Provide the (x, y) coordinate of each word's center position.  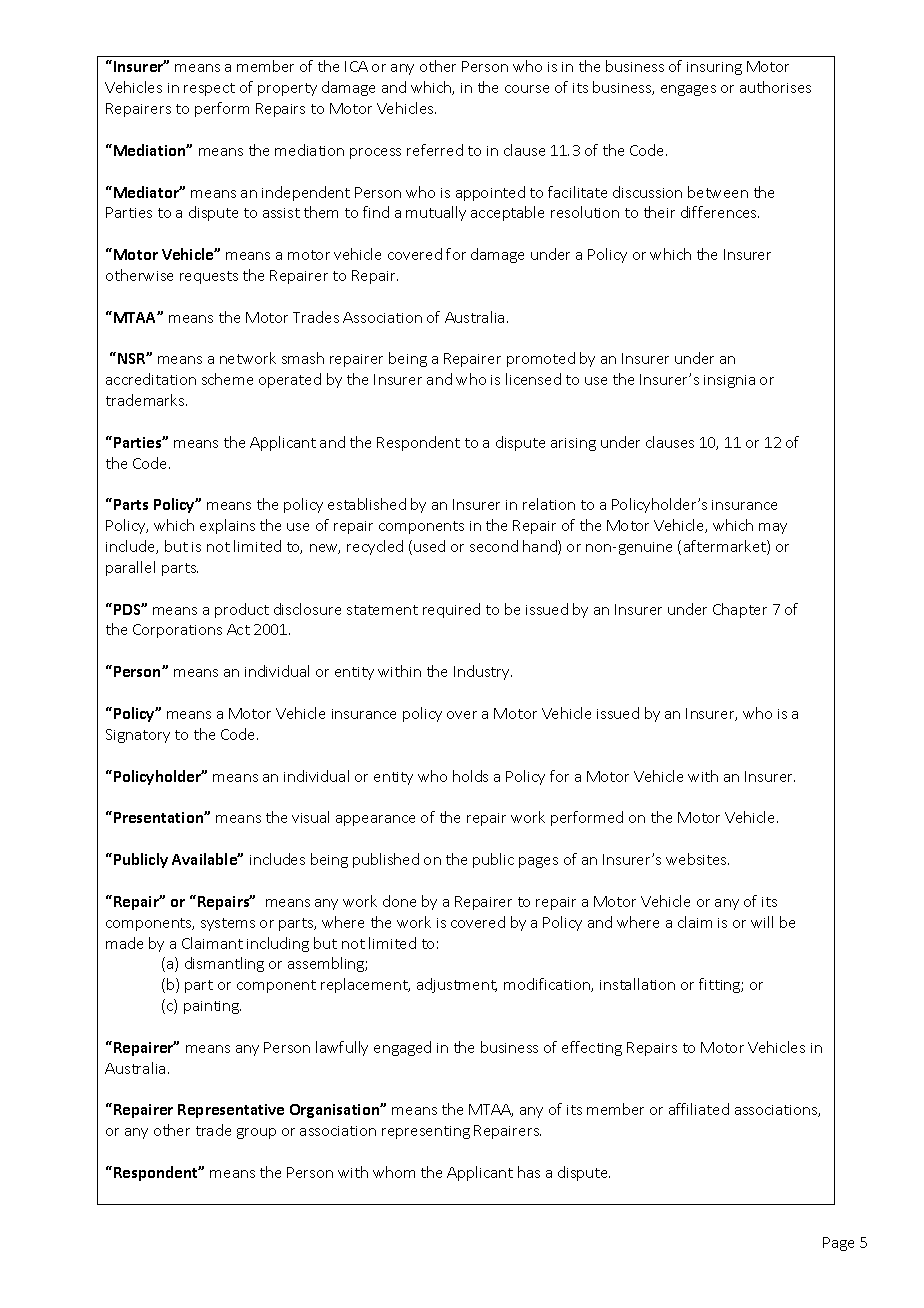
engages (688, 90)
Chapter (740, 610)
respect (209, 89)
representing (426, 1132)
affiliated (699, 1109)
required (451, 610)
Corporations (177, 631)
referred (435, 150)
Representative (231, 1111)
